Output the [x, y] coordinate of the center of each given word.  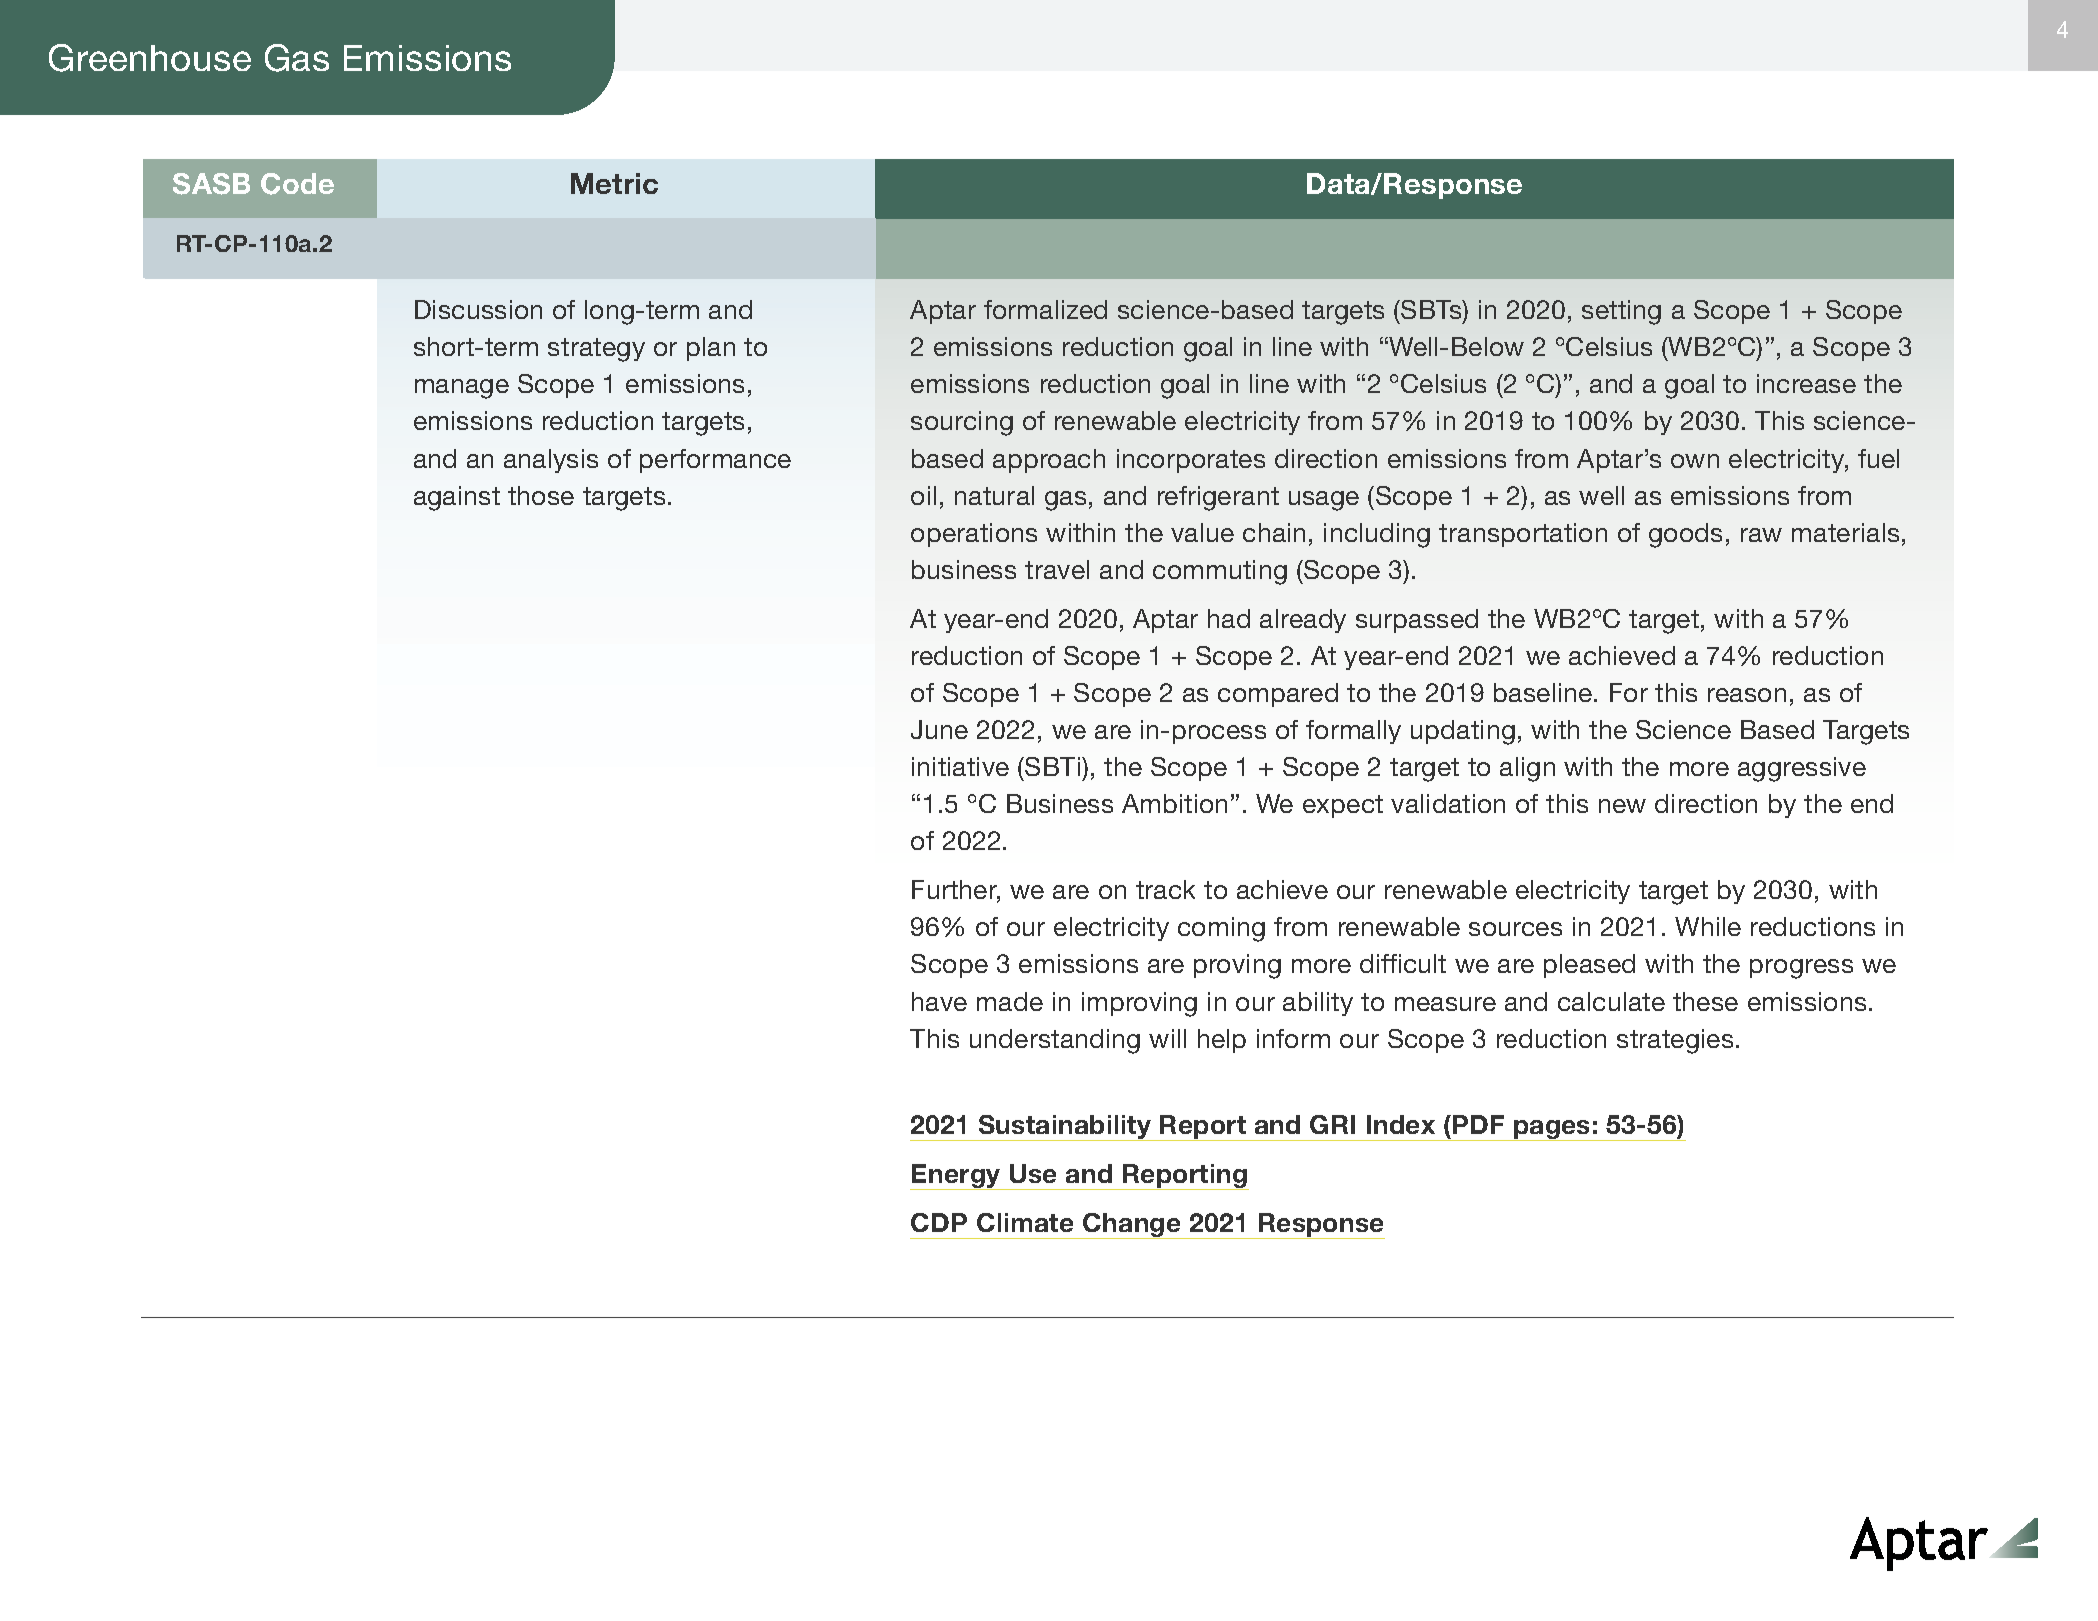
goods [1685, 535]
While [1708, 926]
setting [1621, 312]
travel [1057, 569]
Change [1132, 1226]
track [1165, 889]
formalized [1045, 309]
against [457, 498]
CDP [939, 1222]
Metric [614, 183]
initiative [960, 766]
